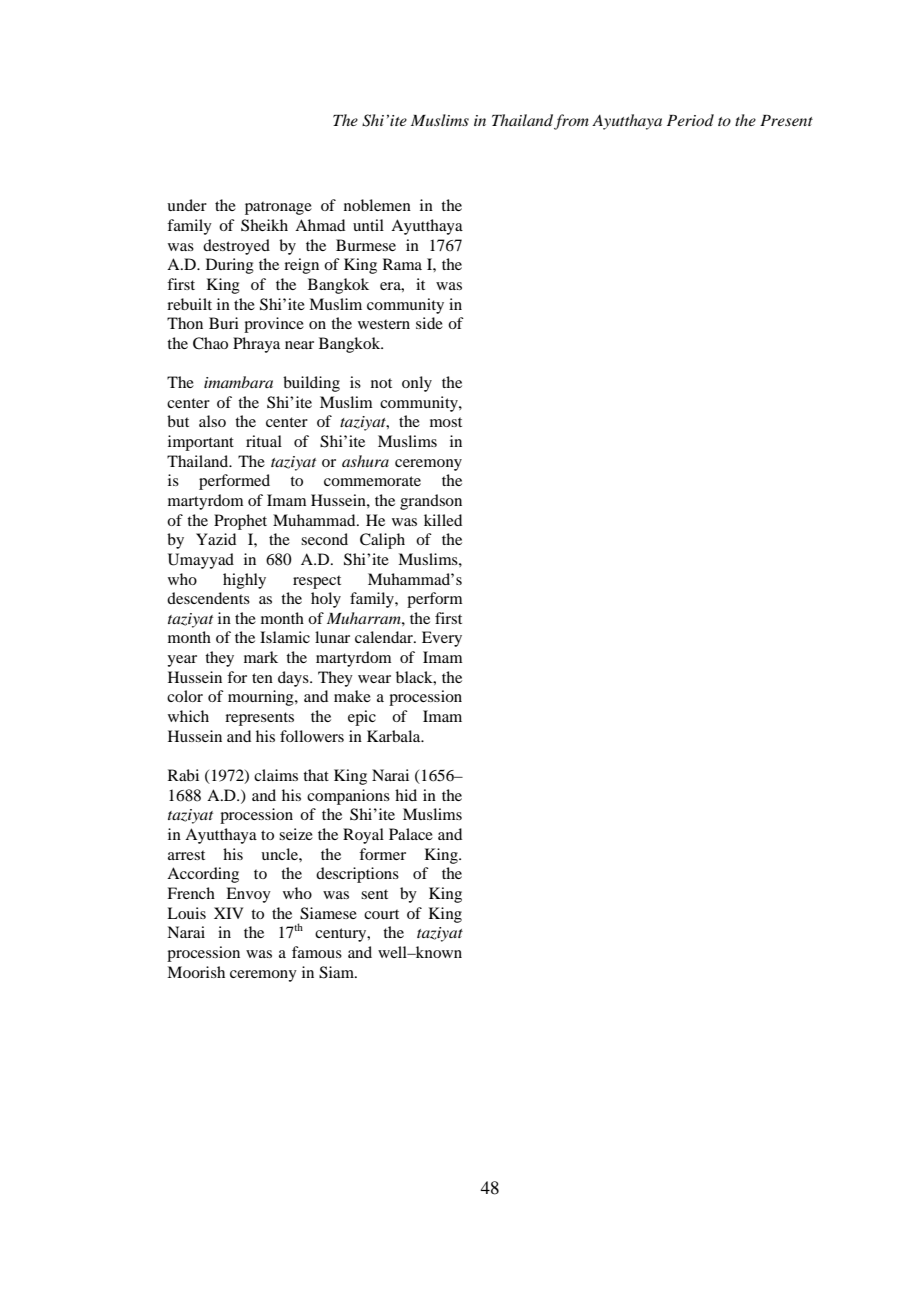 This screenshot has height=1308, width=924. What do you see at coordinates (377, 205) in the screenshot?
I see `noblemen` at bounding box center [377, 205].
